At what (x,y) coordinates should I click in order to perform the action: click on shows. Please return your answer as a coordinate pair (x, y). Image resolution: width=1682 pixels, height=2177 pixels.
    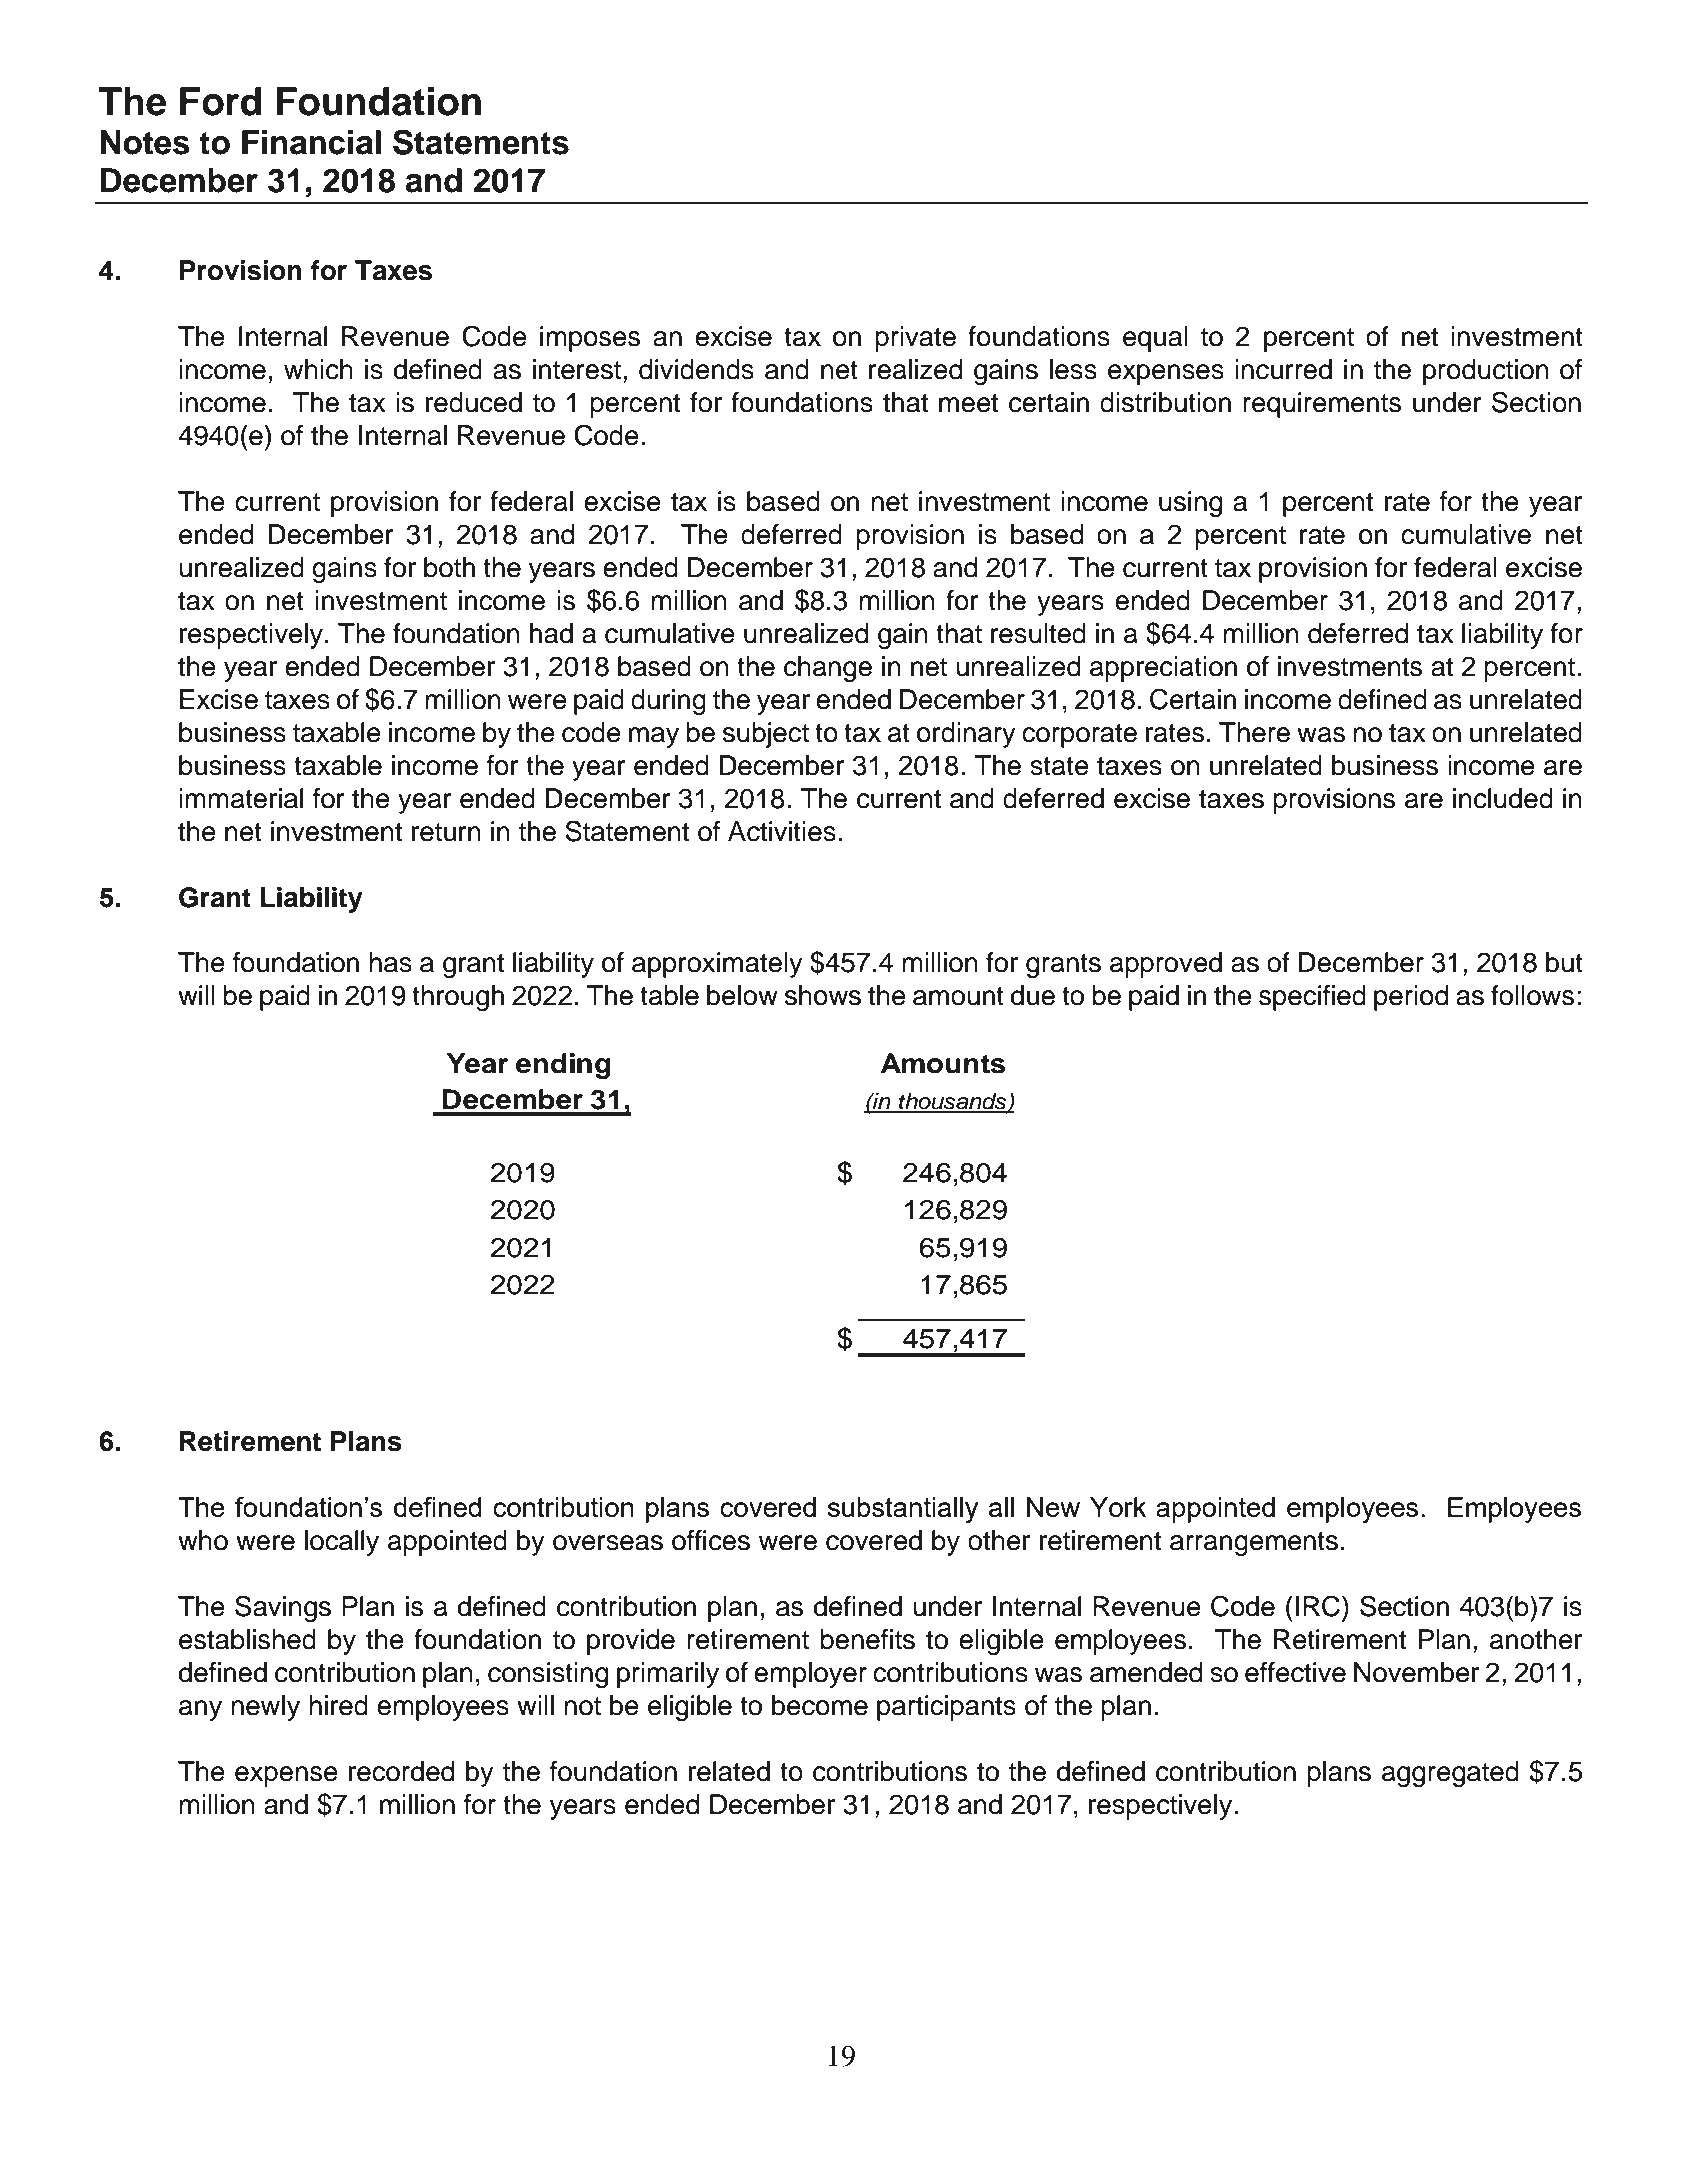
    Looking at the image, I should click on (823, 995).
